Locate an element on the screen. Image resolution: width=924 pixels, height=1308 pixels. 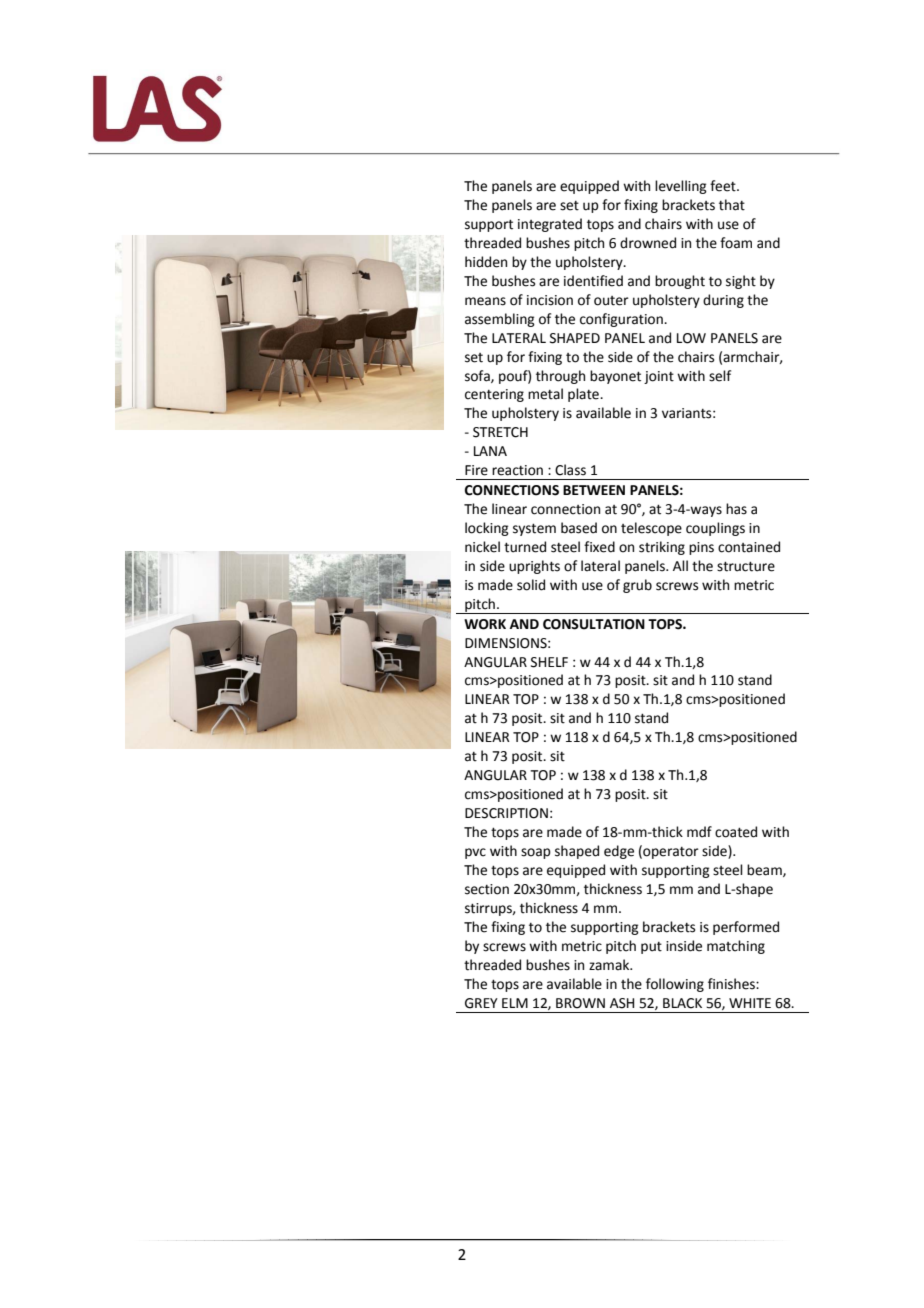
that is located at coordinates (732, 205).
